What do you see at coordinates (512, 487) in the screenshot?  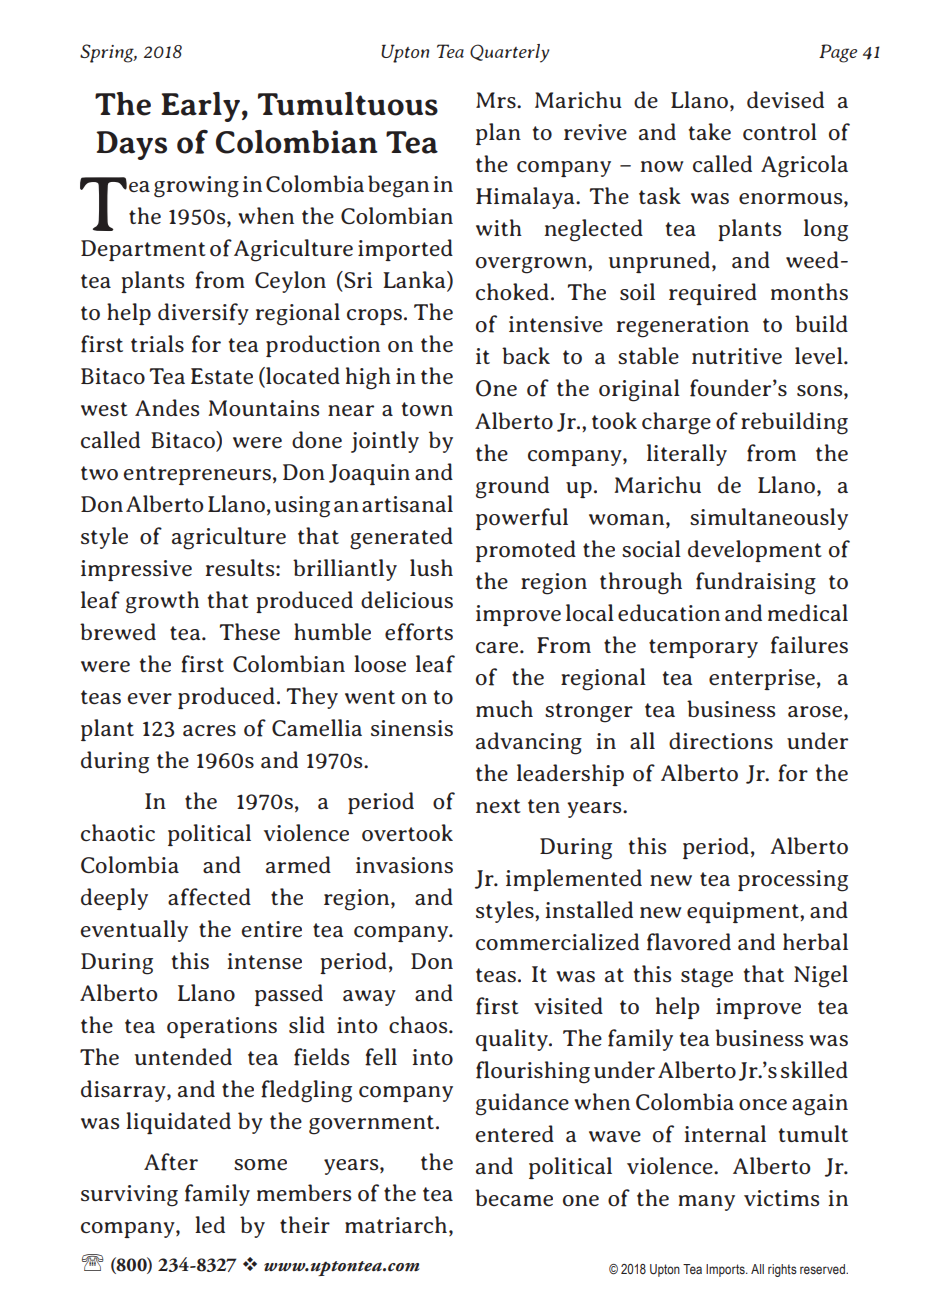 I see `ground` at bounding box center [512, 487].
